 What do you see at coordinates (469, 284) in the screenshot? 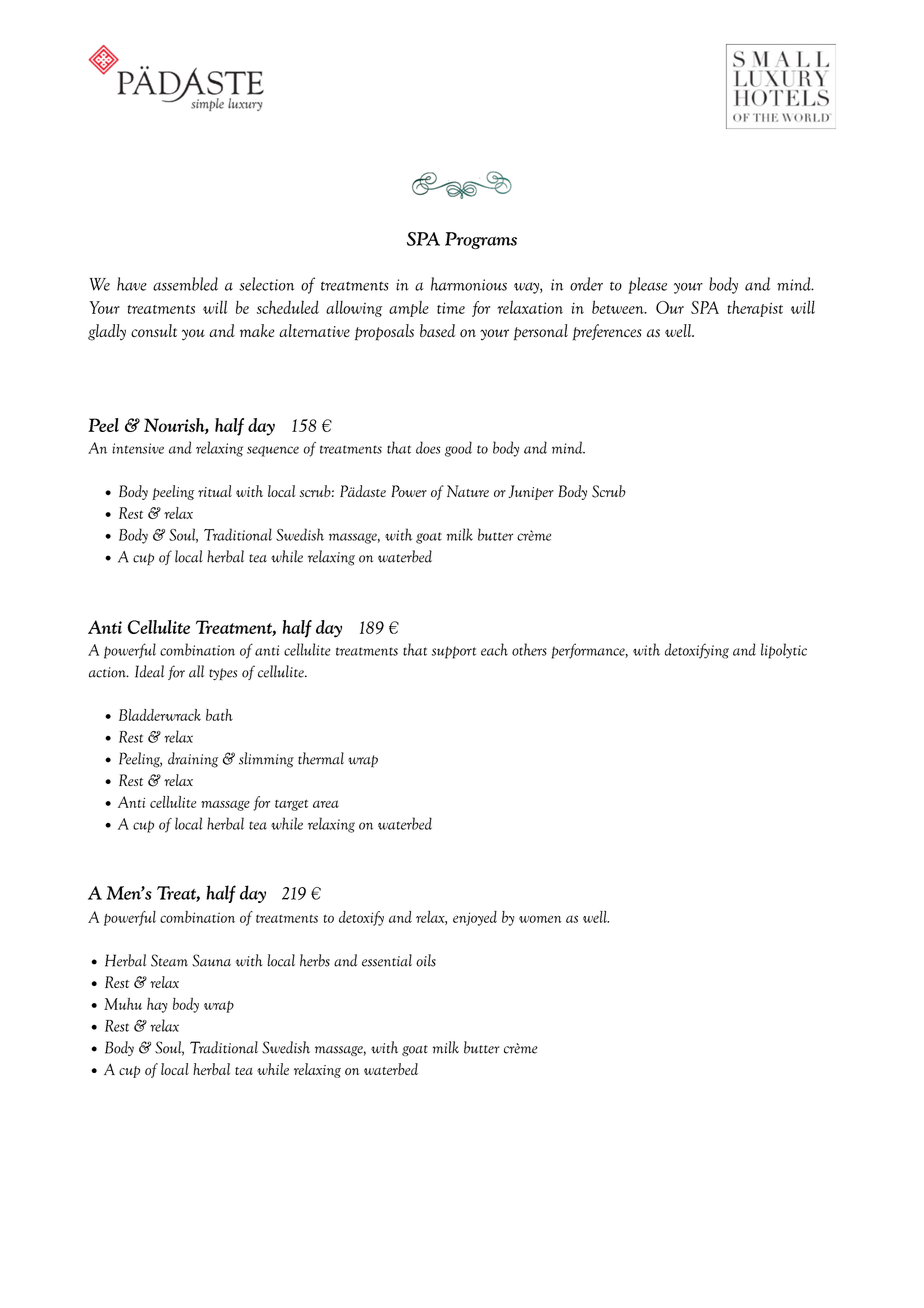
I see `harmonious` at bounding box center [469, 284].
